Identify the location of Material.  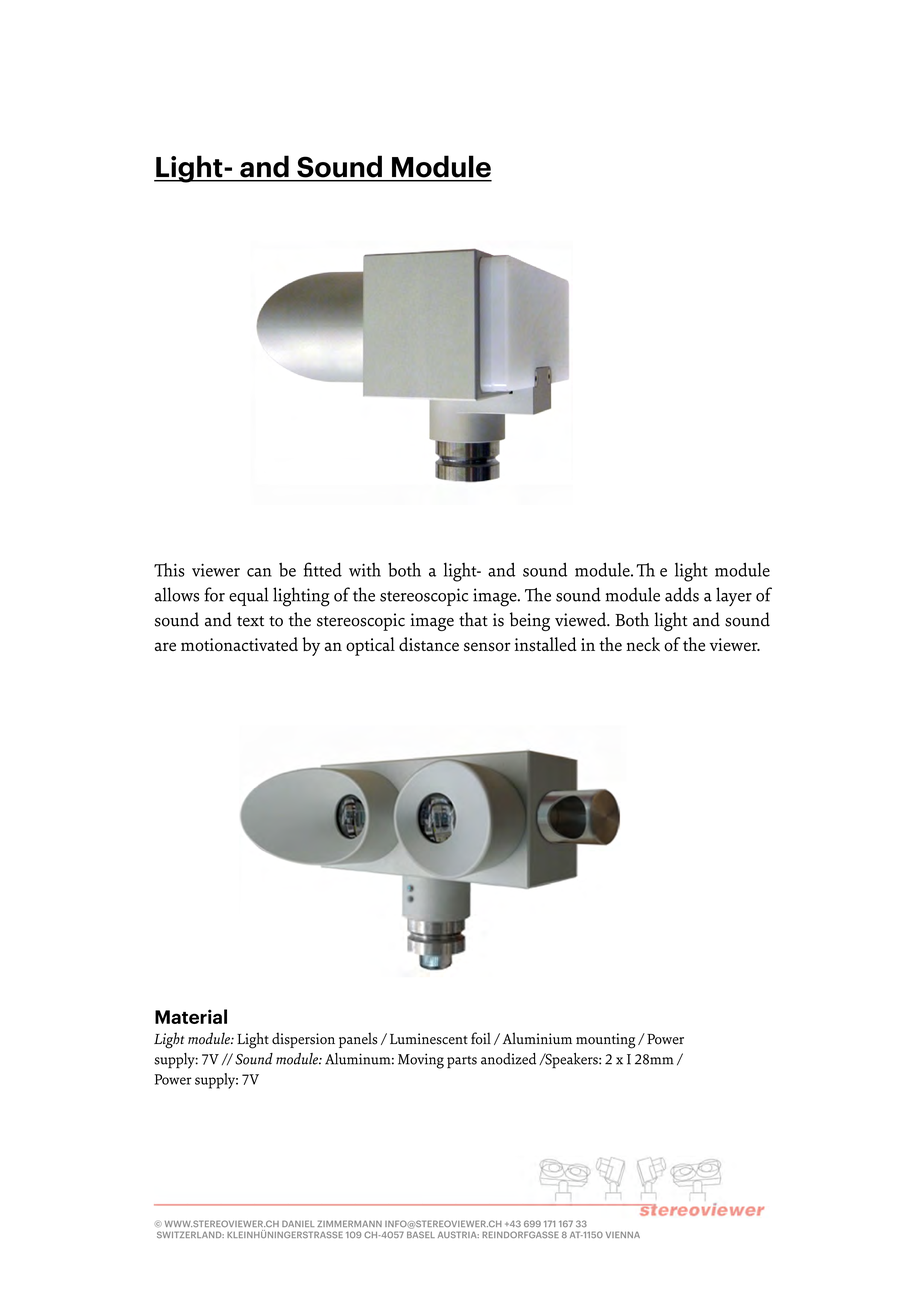
(191, 1016).
